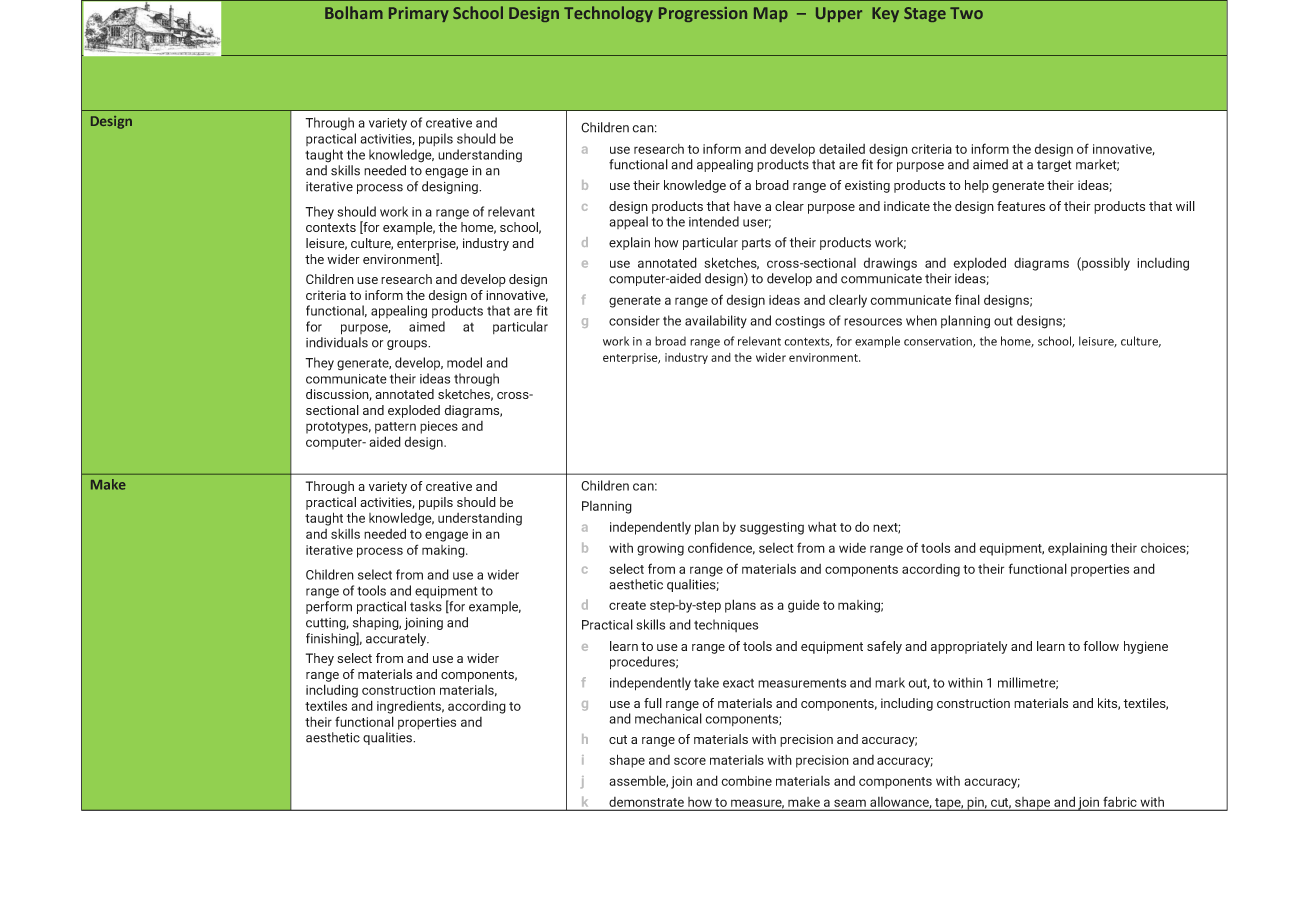 The height and width of the page is (924, 1308). I want to click on combine, so click(746, 780).
